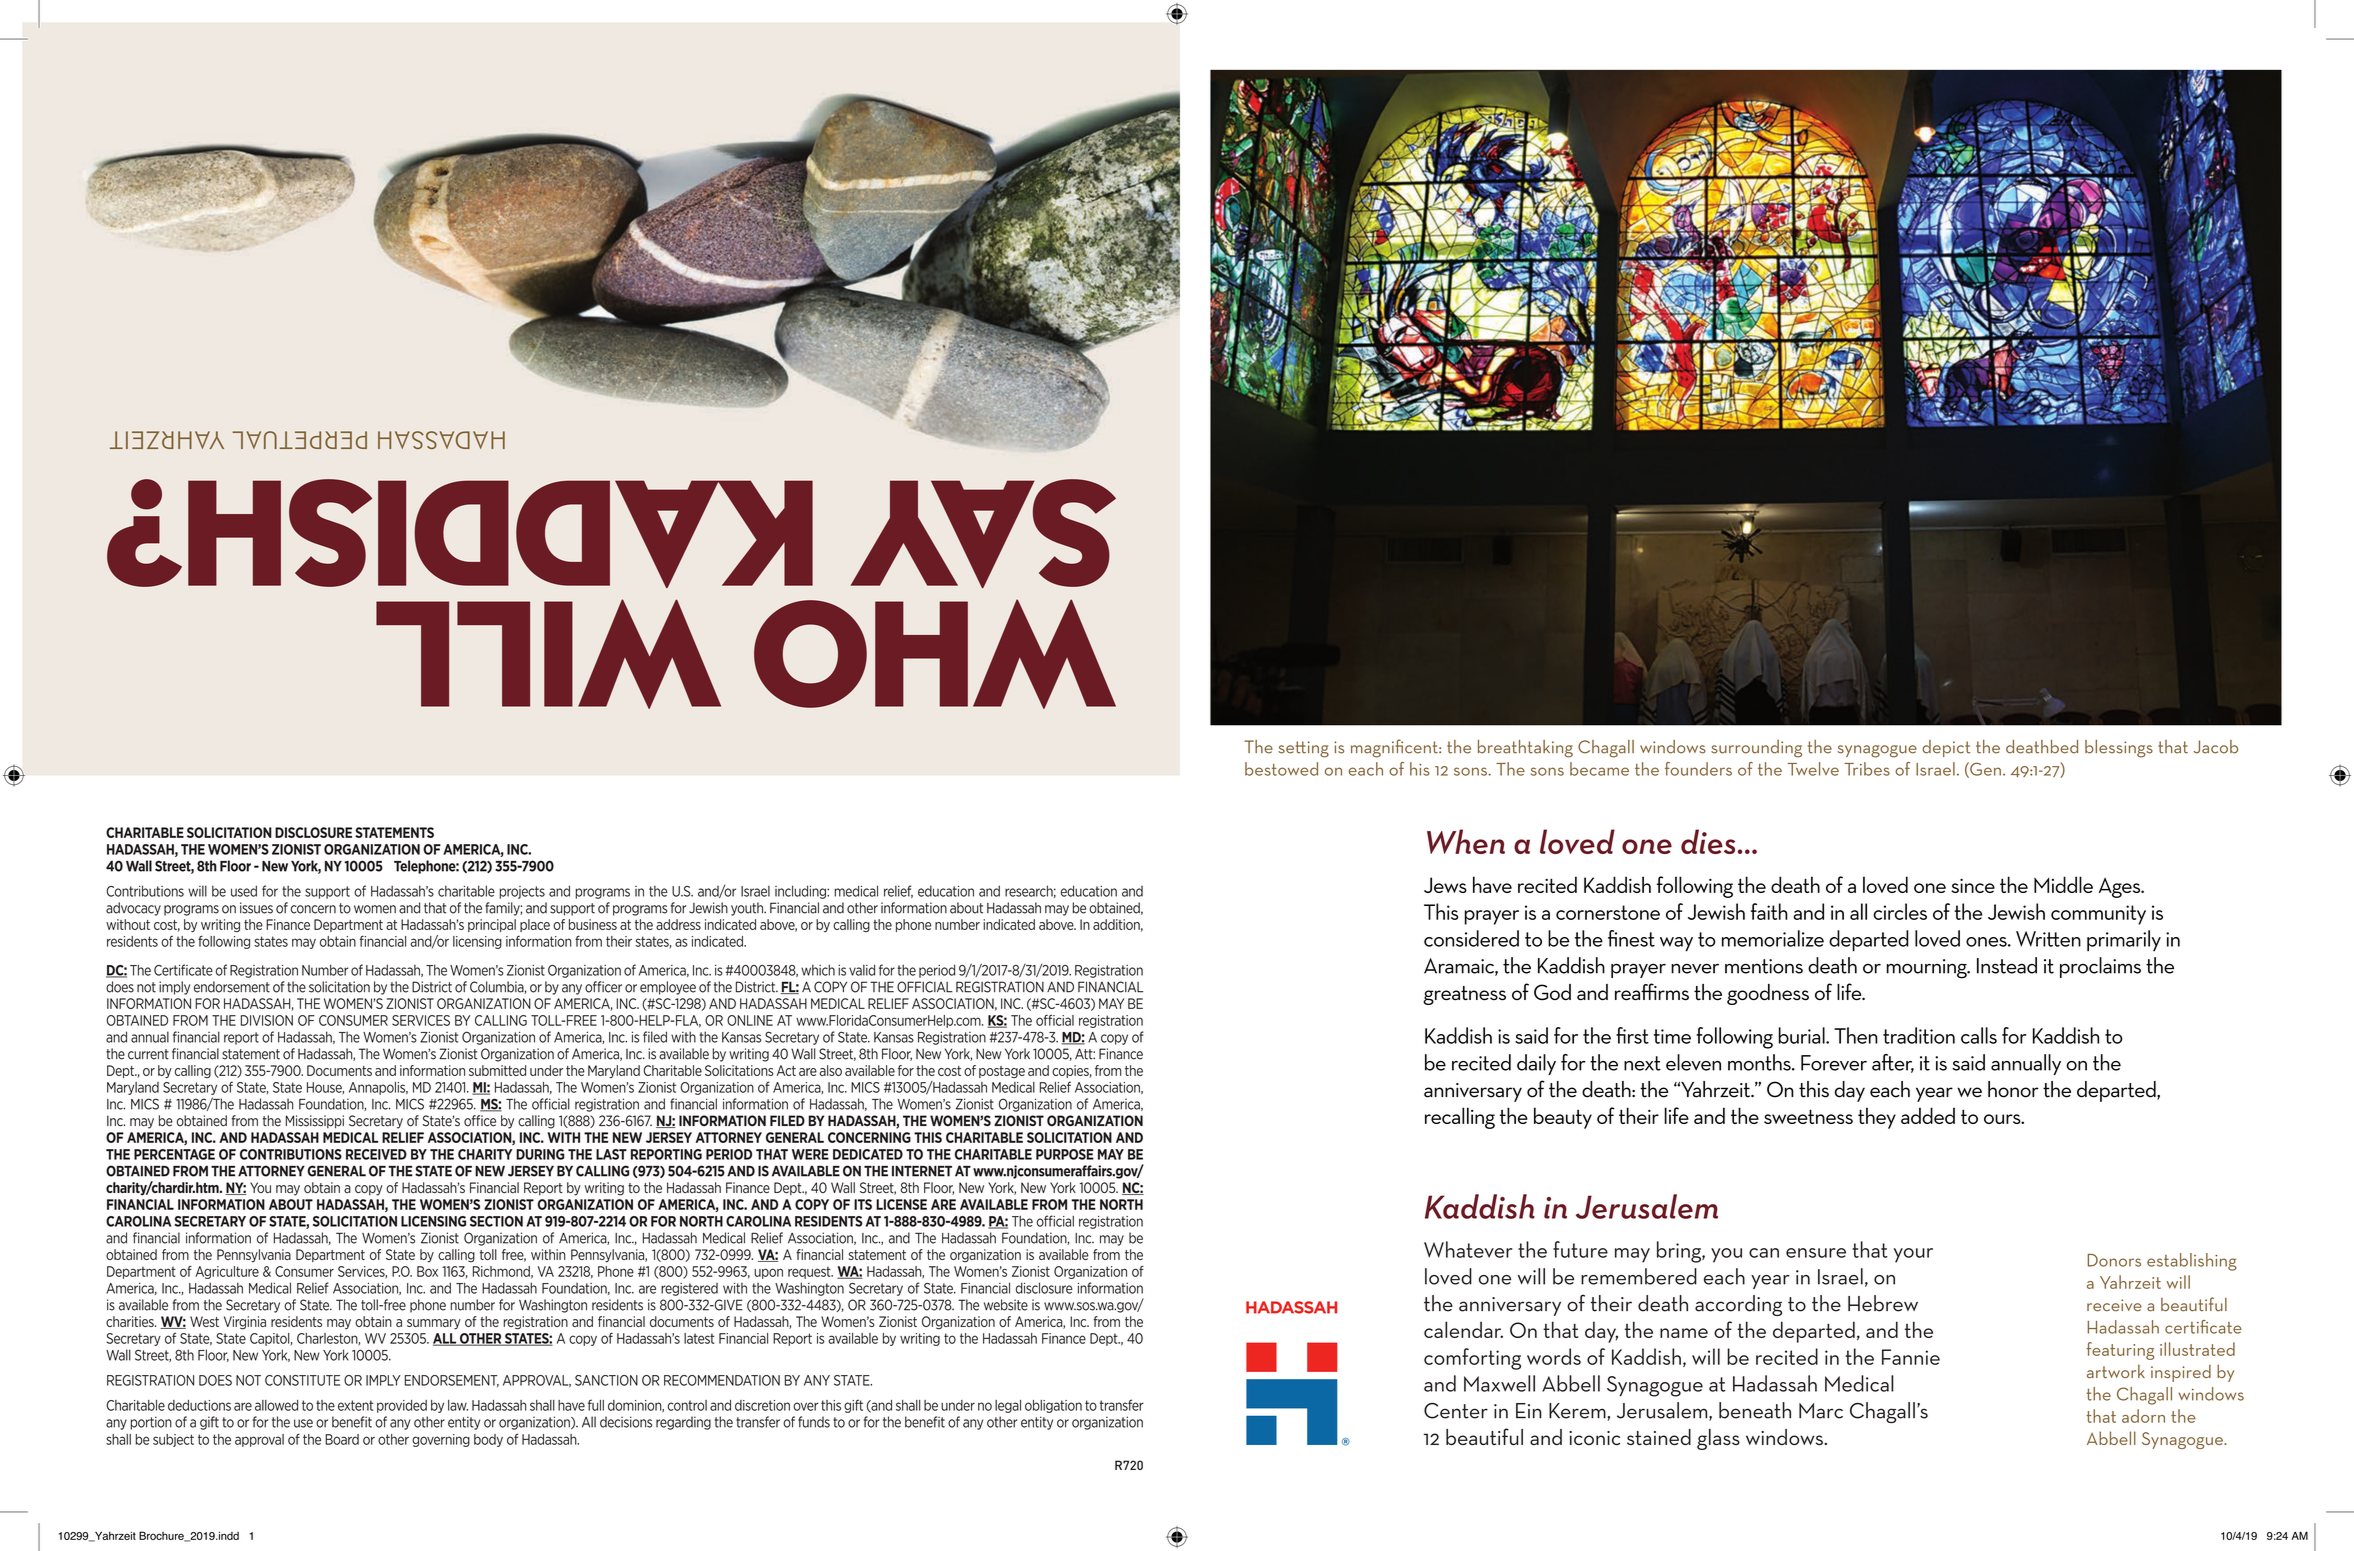  I want to click on postage, so click(1002, 1072).
